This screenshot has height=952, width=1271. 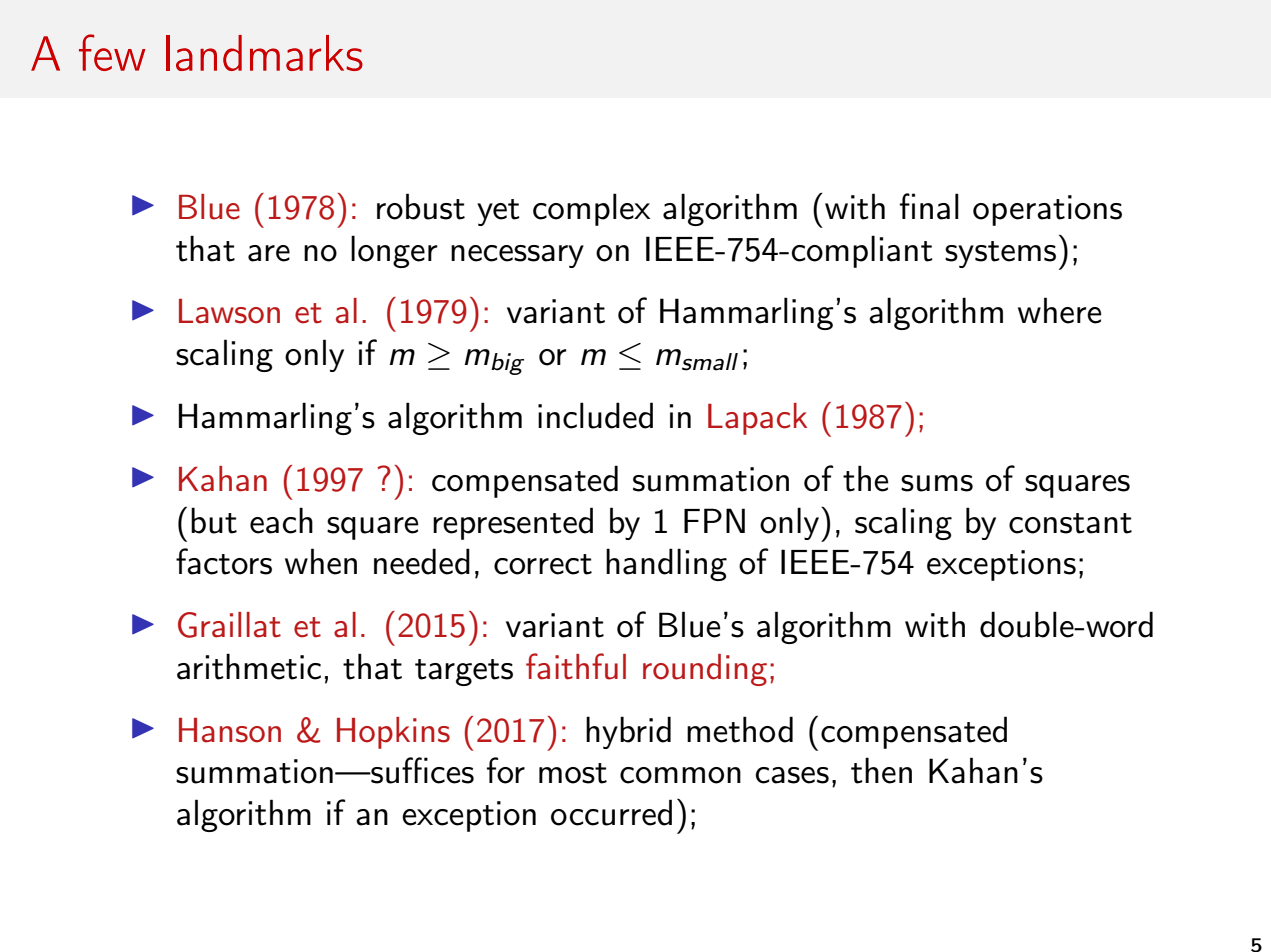 What do you see at coordinates (1000, 254) in the screenshot?
I see `systems` at bounding box center [1000, 254].
